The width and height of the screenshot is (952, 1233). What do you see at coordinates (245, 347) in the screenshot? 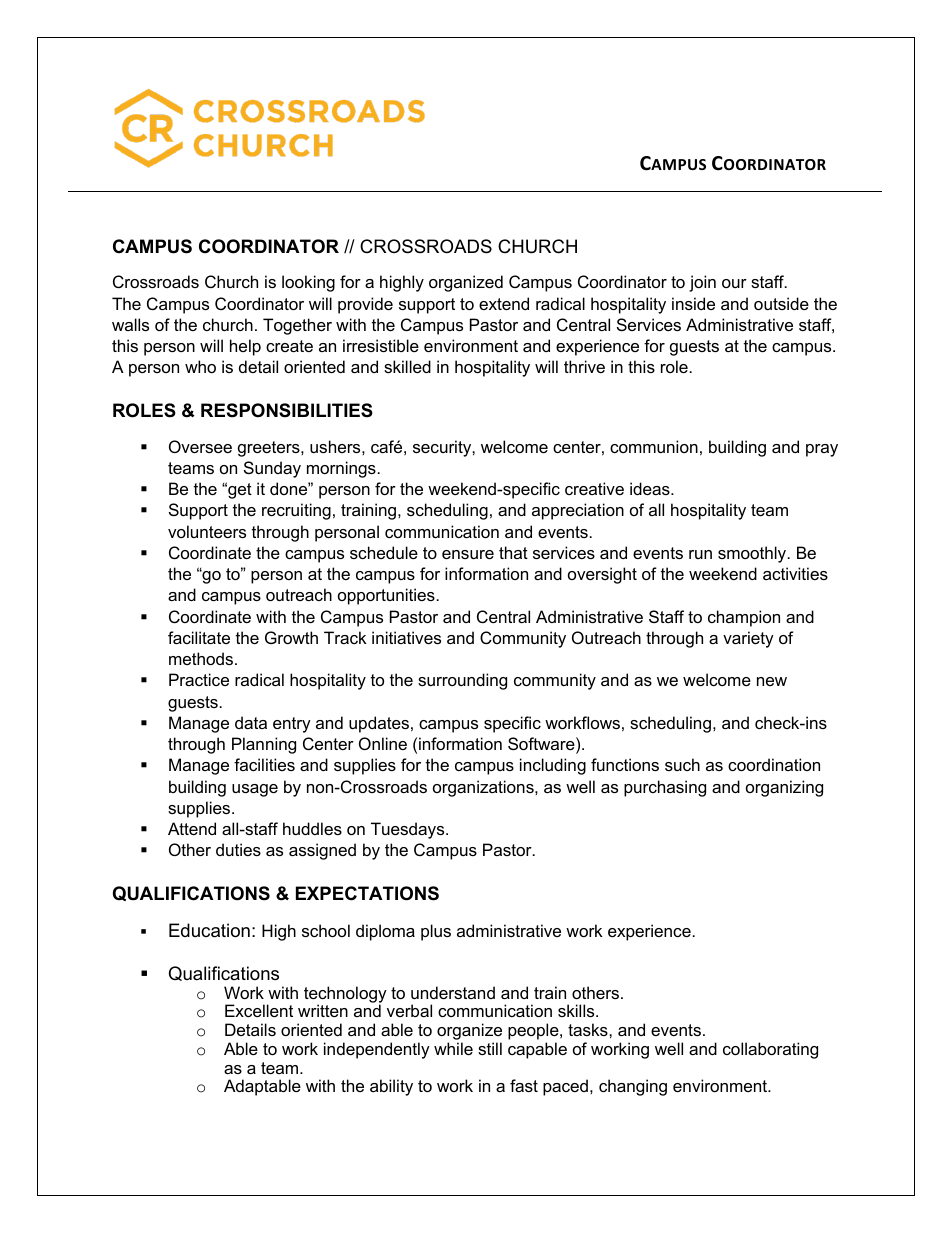
I see `help` at bounding box center [245, 347].
